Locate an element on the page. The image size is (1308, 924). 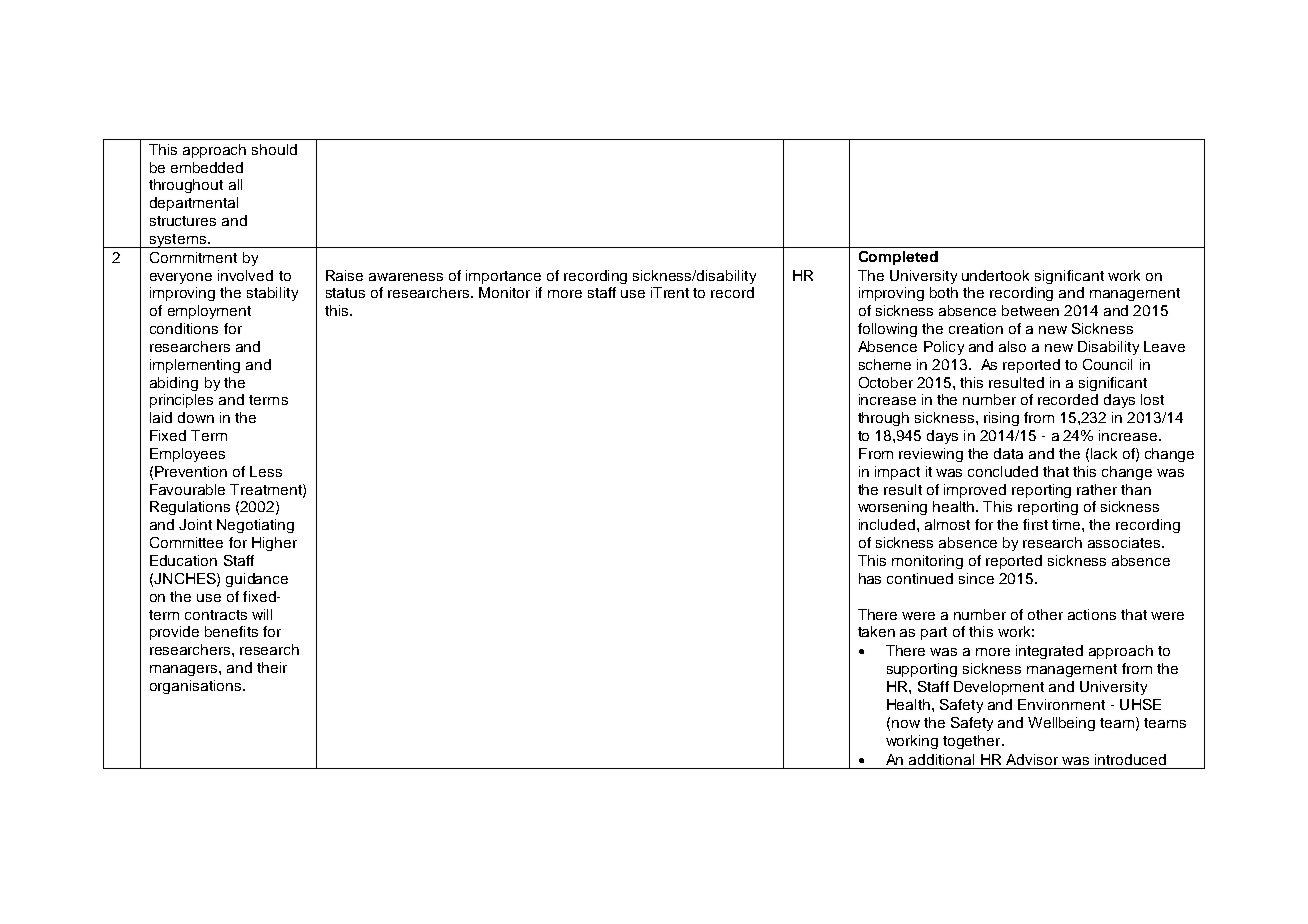
should is located at coordinates (274, 149).
